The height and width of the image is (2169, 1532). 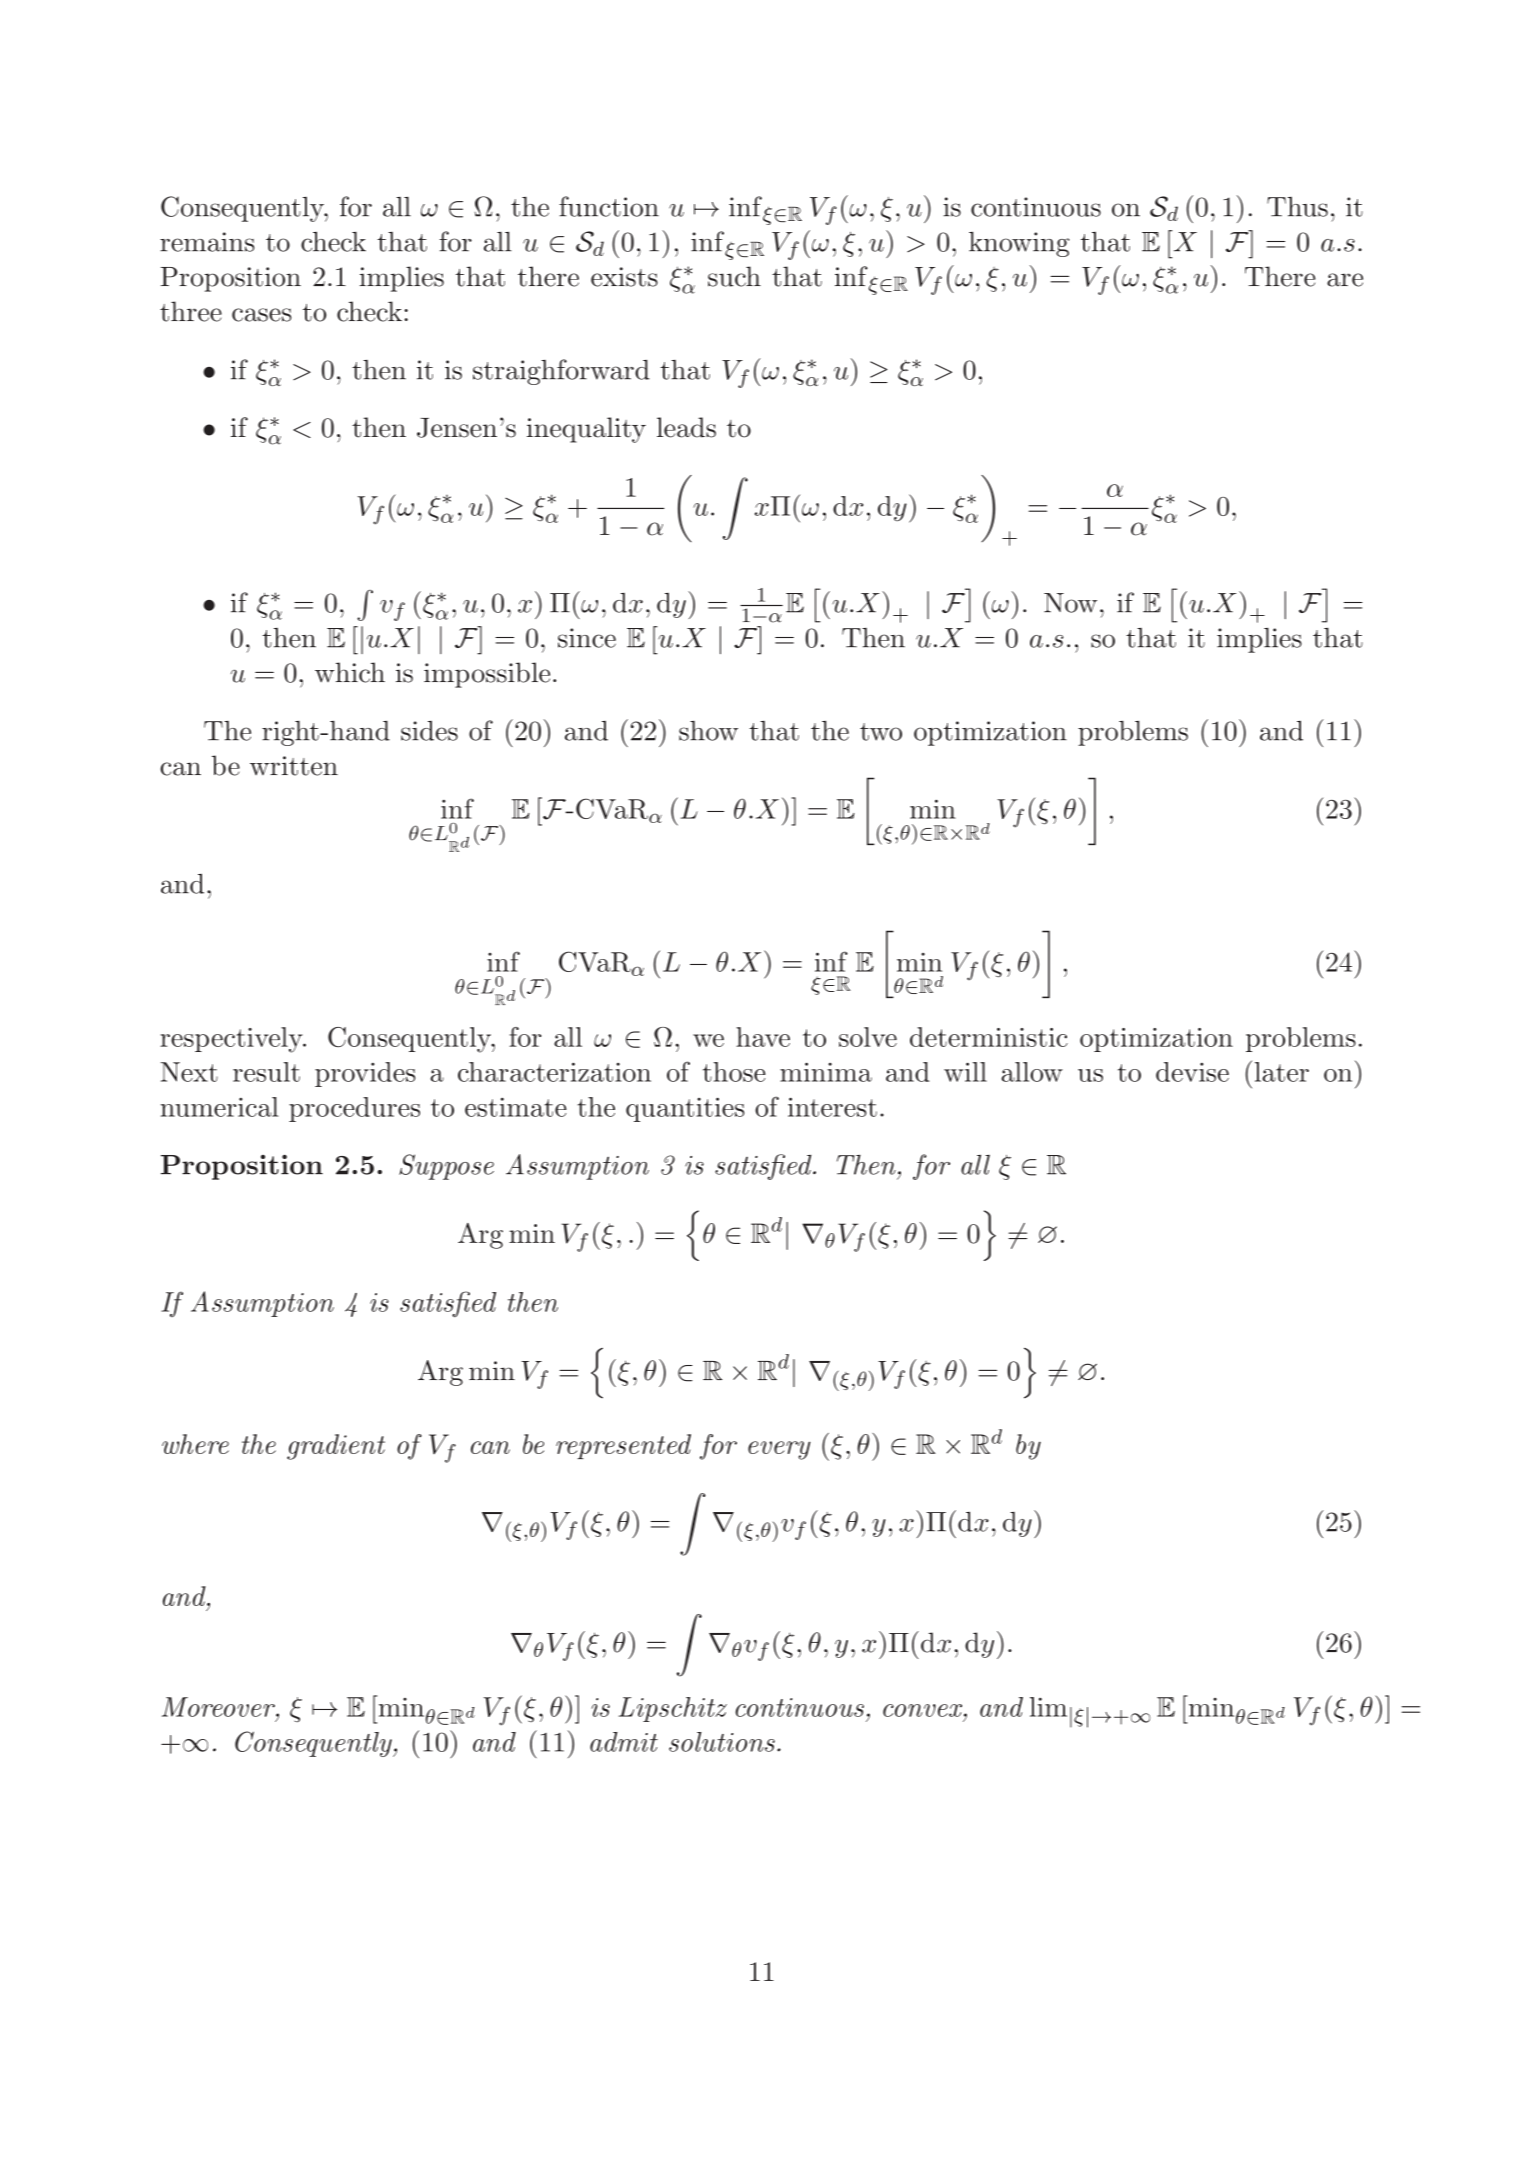 What do you see at coordinates (587, 638) in the image?
I see `since` at bounding box center [587, 638].
